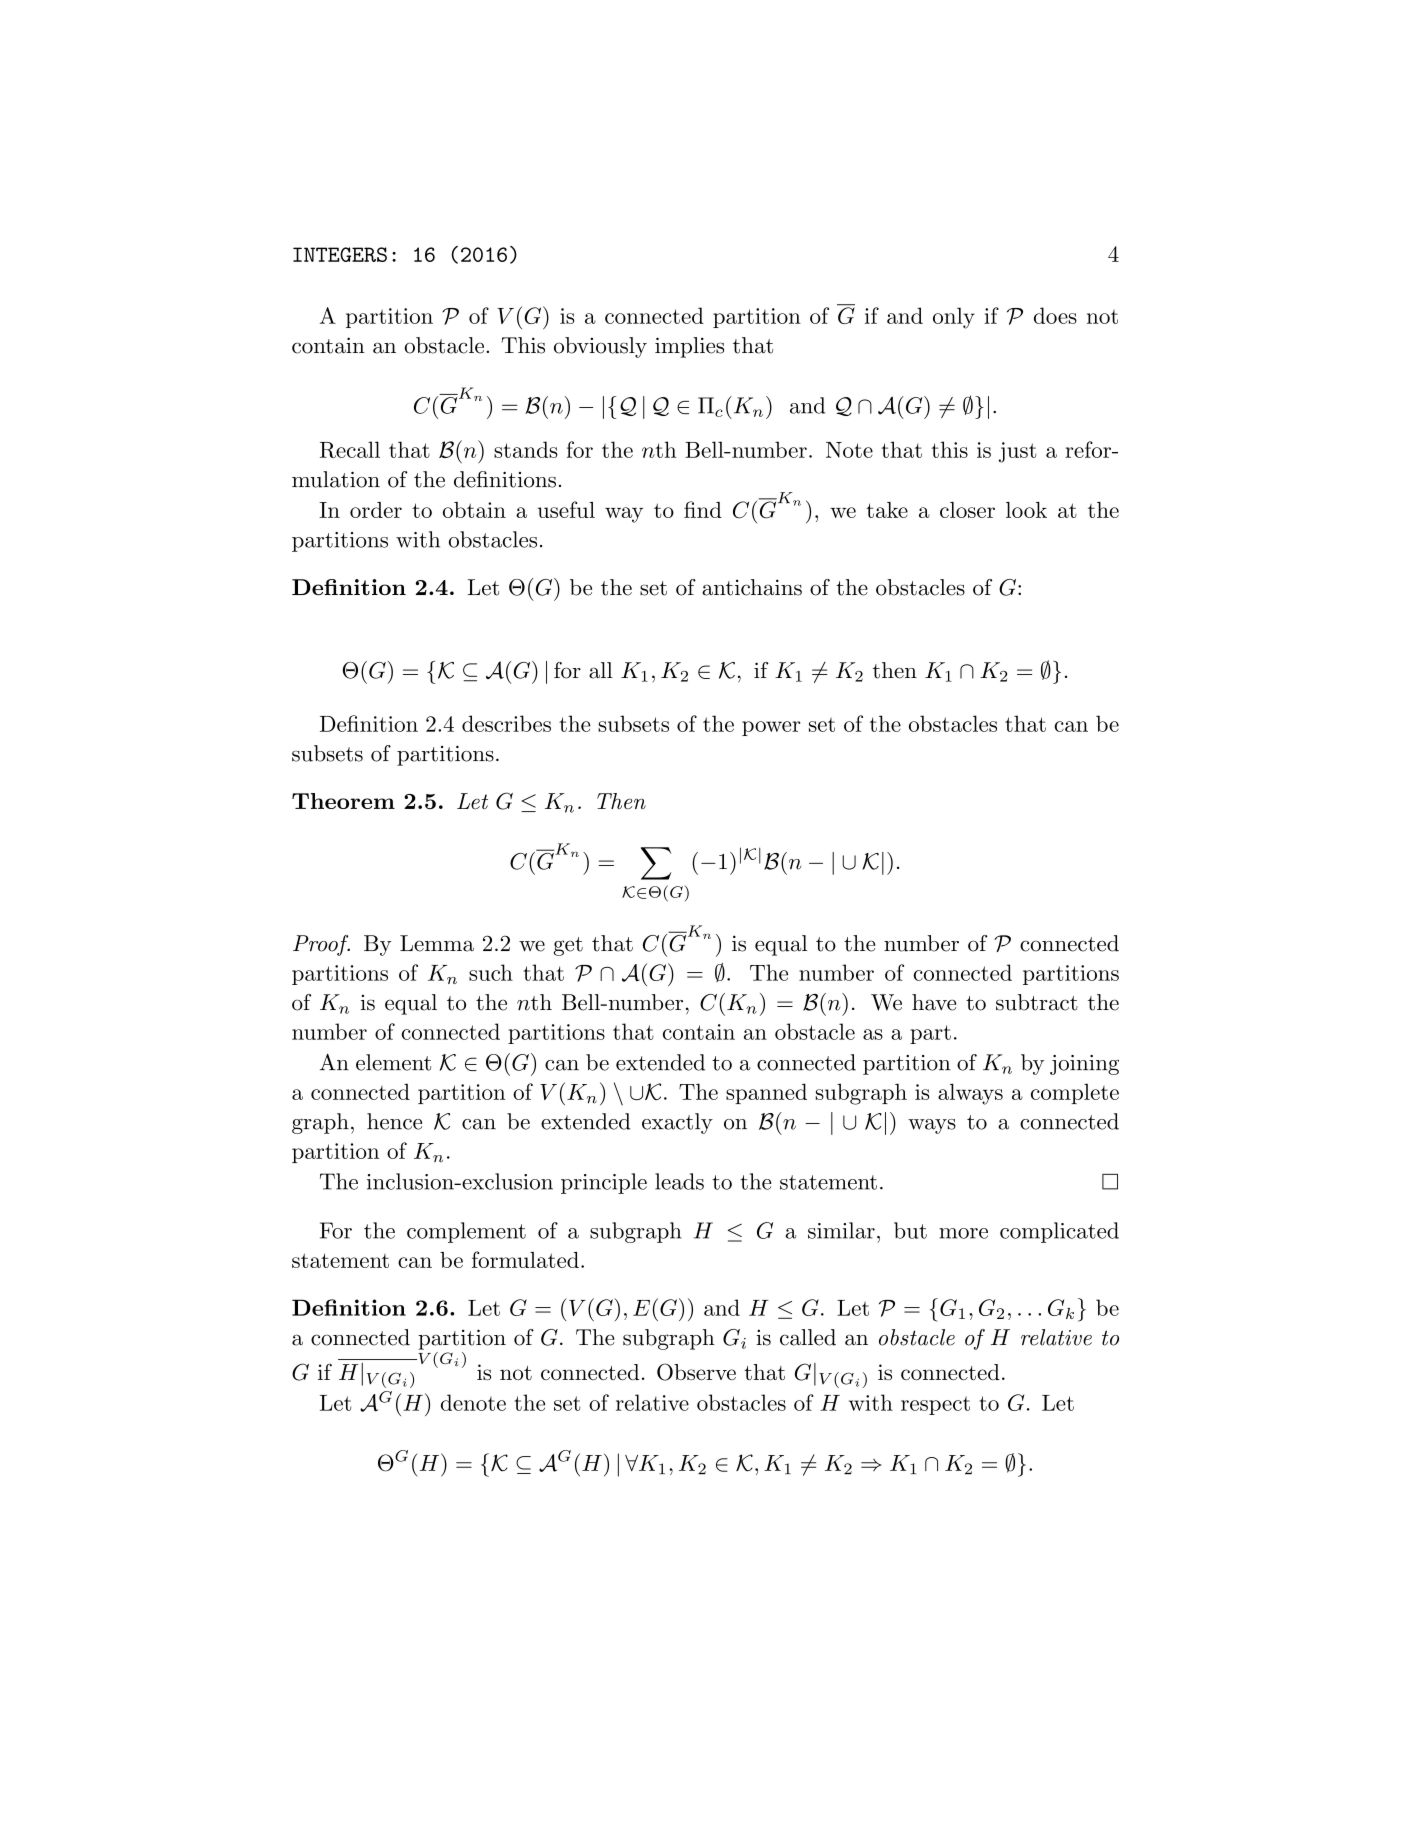 The image size is (1407, 1821). I want to click on INTEGERS, so click(340, 254).
